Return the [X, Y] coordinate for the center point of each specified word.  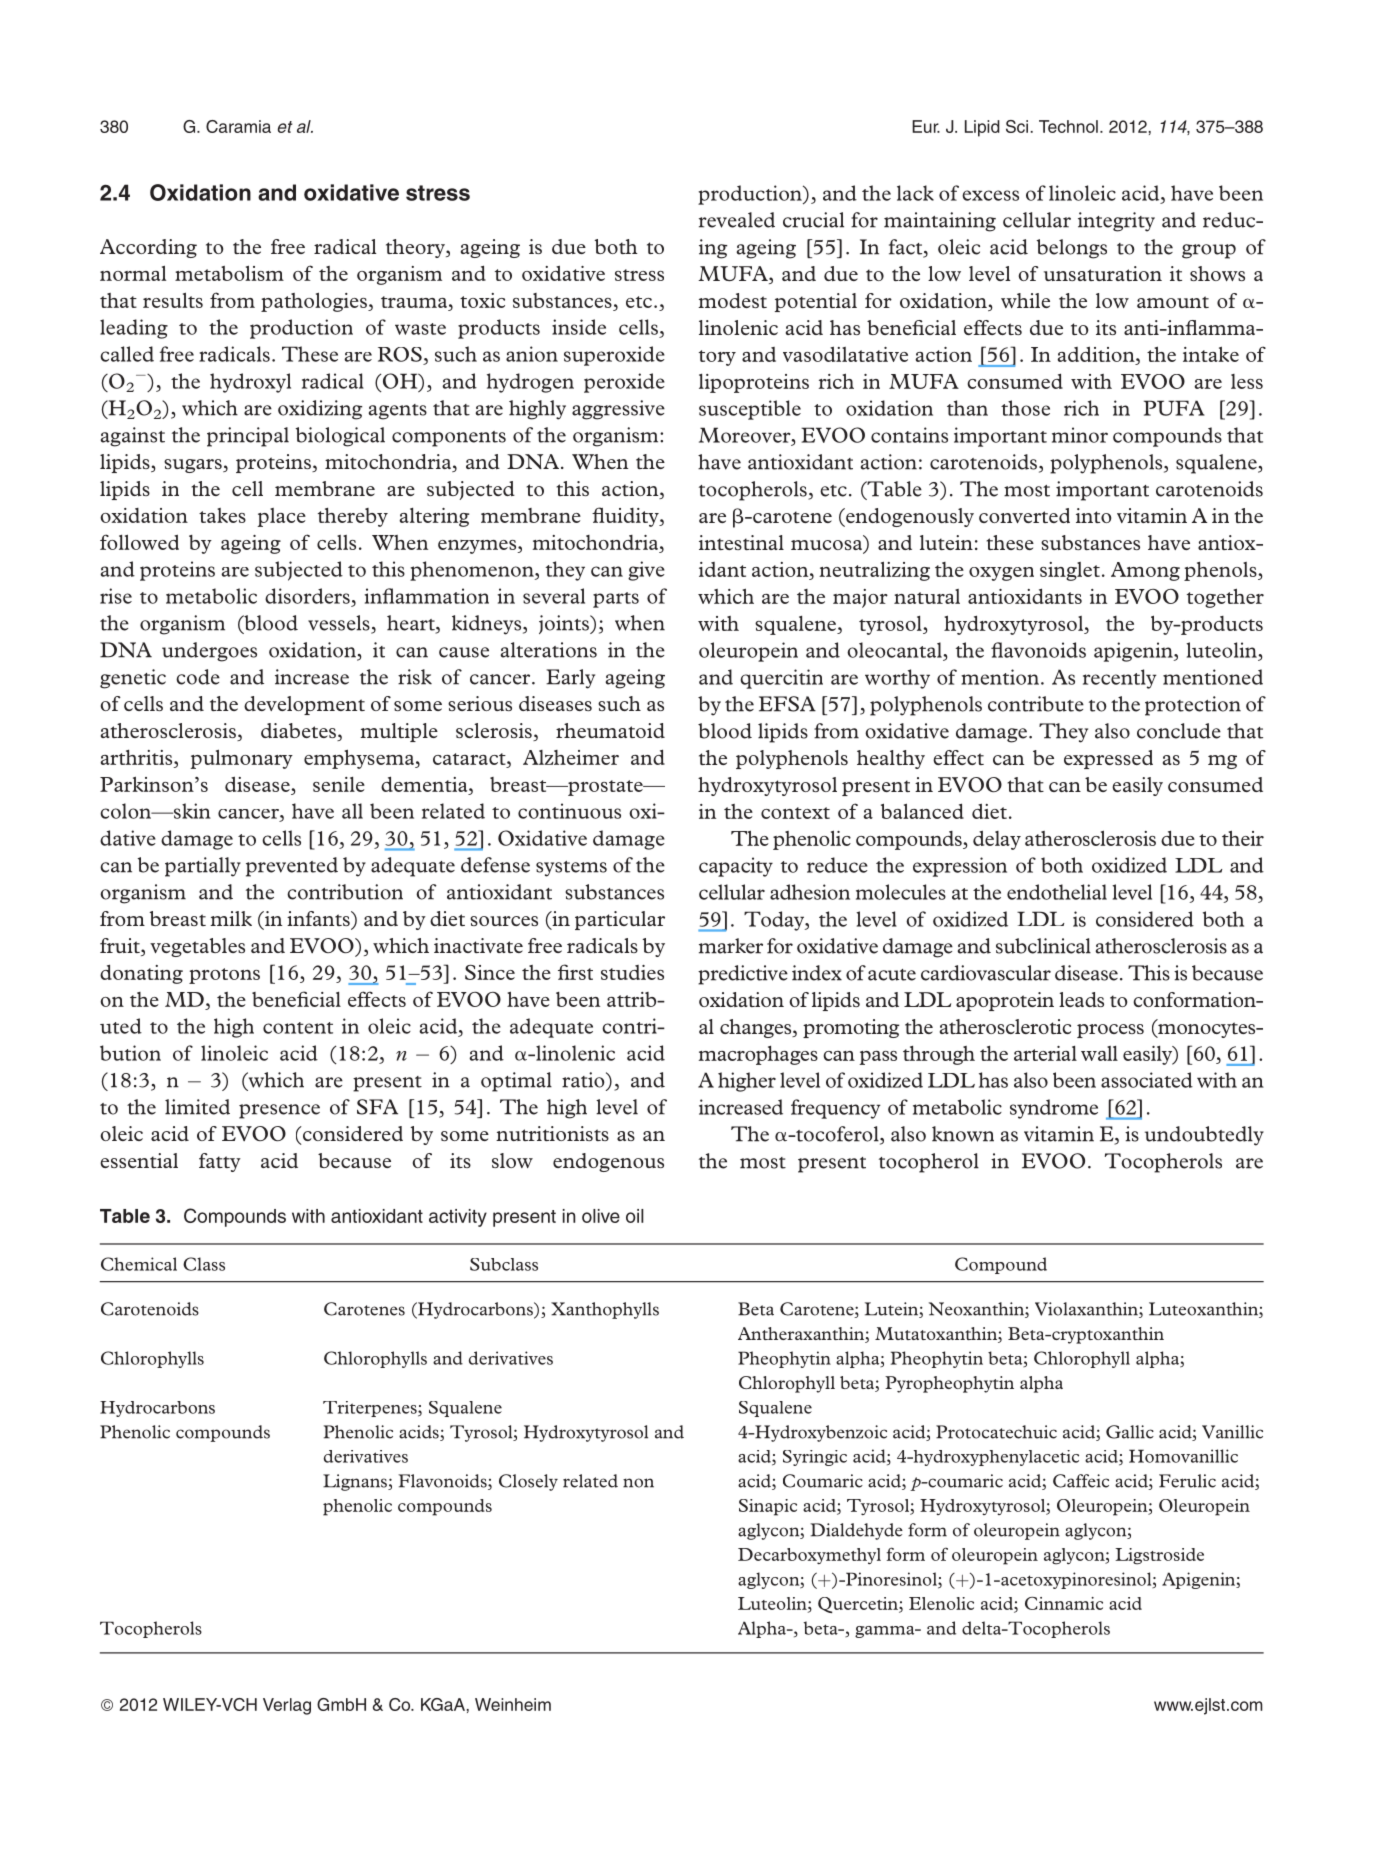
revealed [737, 220]
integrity [1116, 222]
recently [1120, 679]
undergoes [209, 652]
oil [635, 1216]
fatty [220, 1162]
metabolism [229, 273]
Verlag [287, 1706]
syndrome [1054, 1109]
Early [570, 679]
